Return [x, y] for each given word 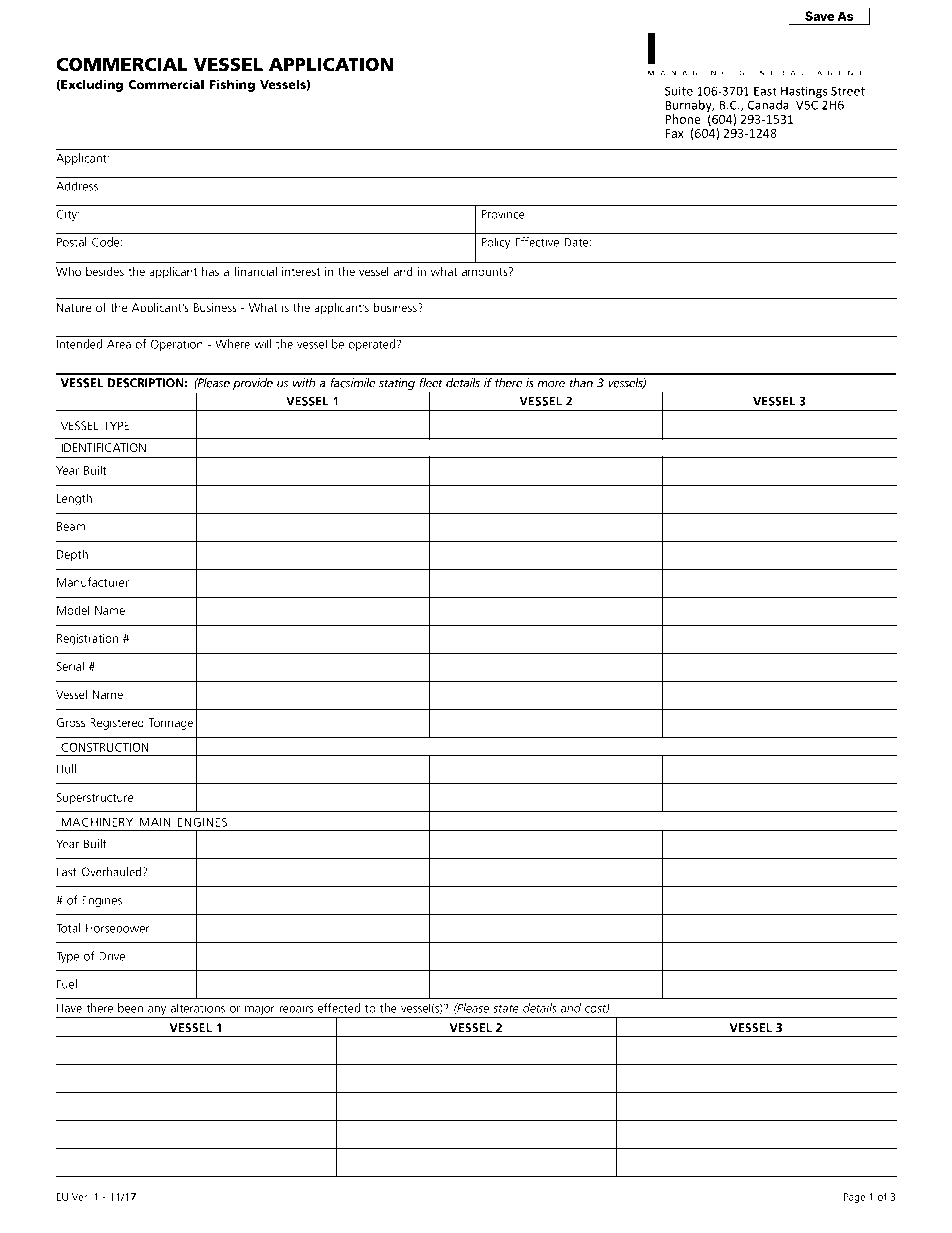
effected [339, 1008]
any [157, 1012]
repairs [296, 1010]
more [551, 384]
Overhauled [113, 872]
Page [855, 1198]
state [506, 1008]
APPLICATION [331, 64]
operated [371, 345]
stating [397, 384]
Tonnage [170, 724]
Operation [177, 345]
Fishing [232, 85]
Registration [87, 639]
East [765, 91]
